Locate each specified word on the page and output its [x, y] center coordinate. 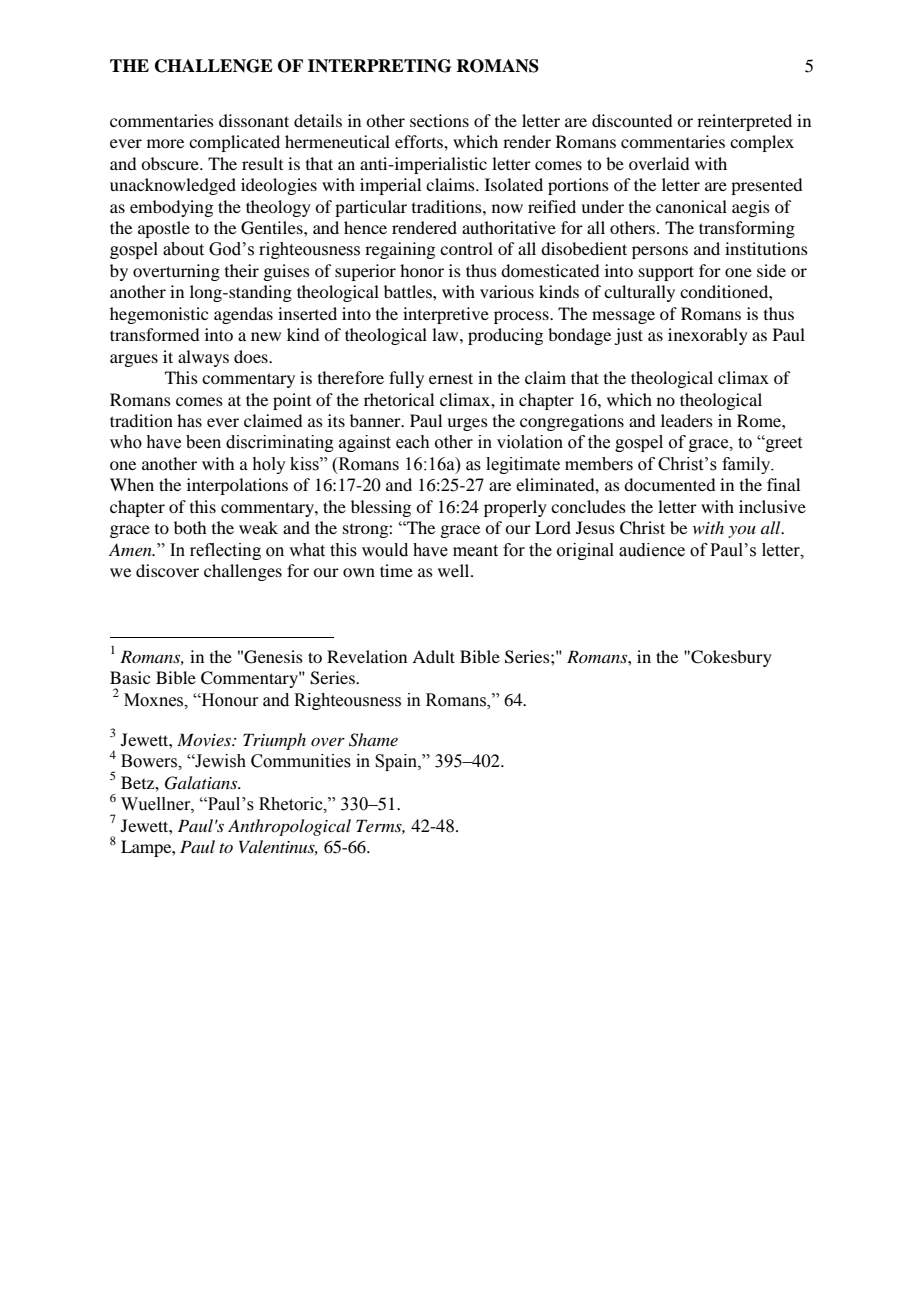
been [203, 442]
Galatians [202, 783]
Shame [373, 740]
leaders [687, 420]
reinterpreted [744, 122]
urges [467, 424]
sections [439, 120]
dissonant [254, 120]
